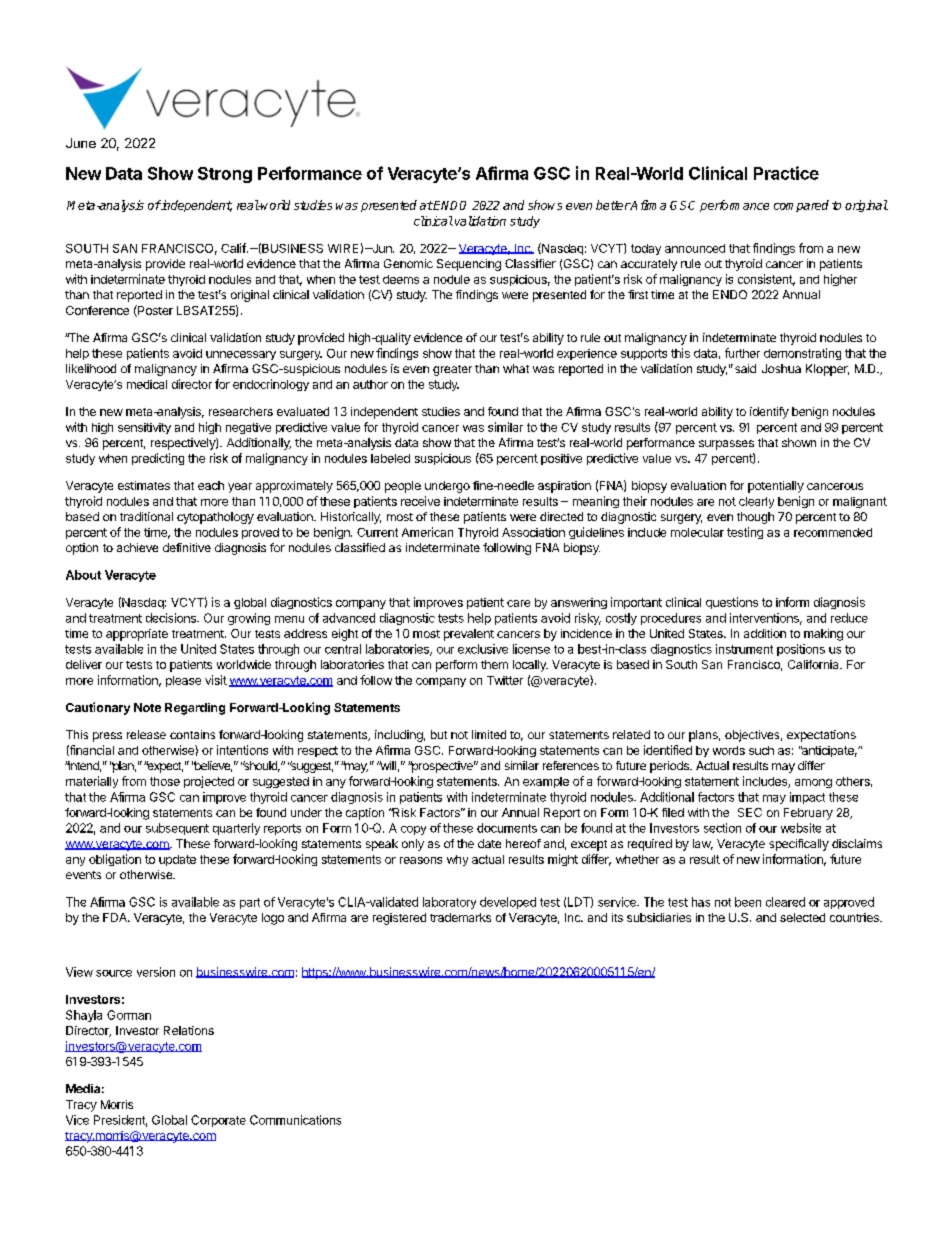 This screenshot has height=1233, width=952. Describe the element at coordinates (165, 781) in the screenshot. I see `those` at that location.
